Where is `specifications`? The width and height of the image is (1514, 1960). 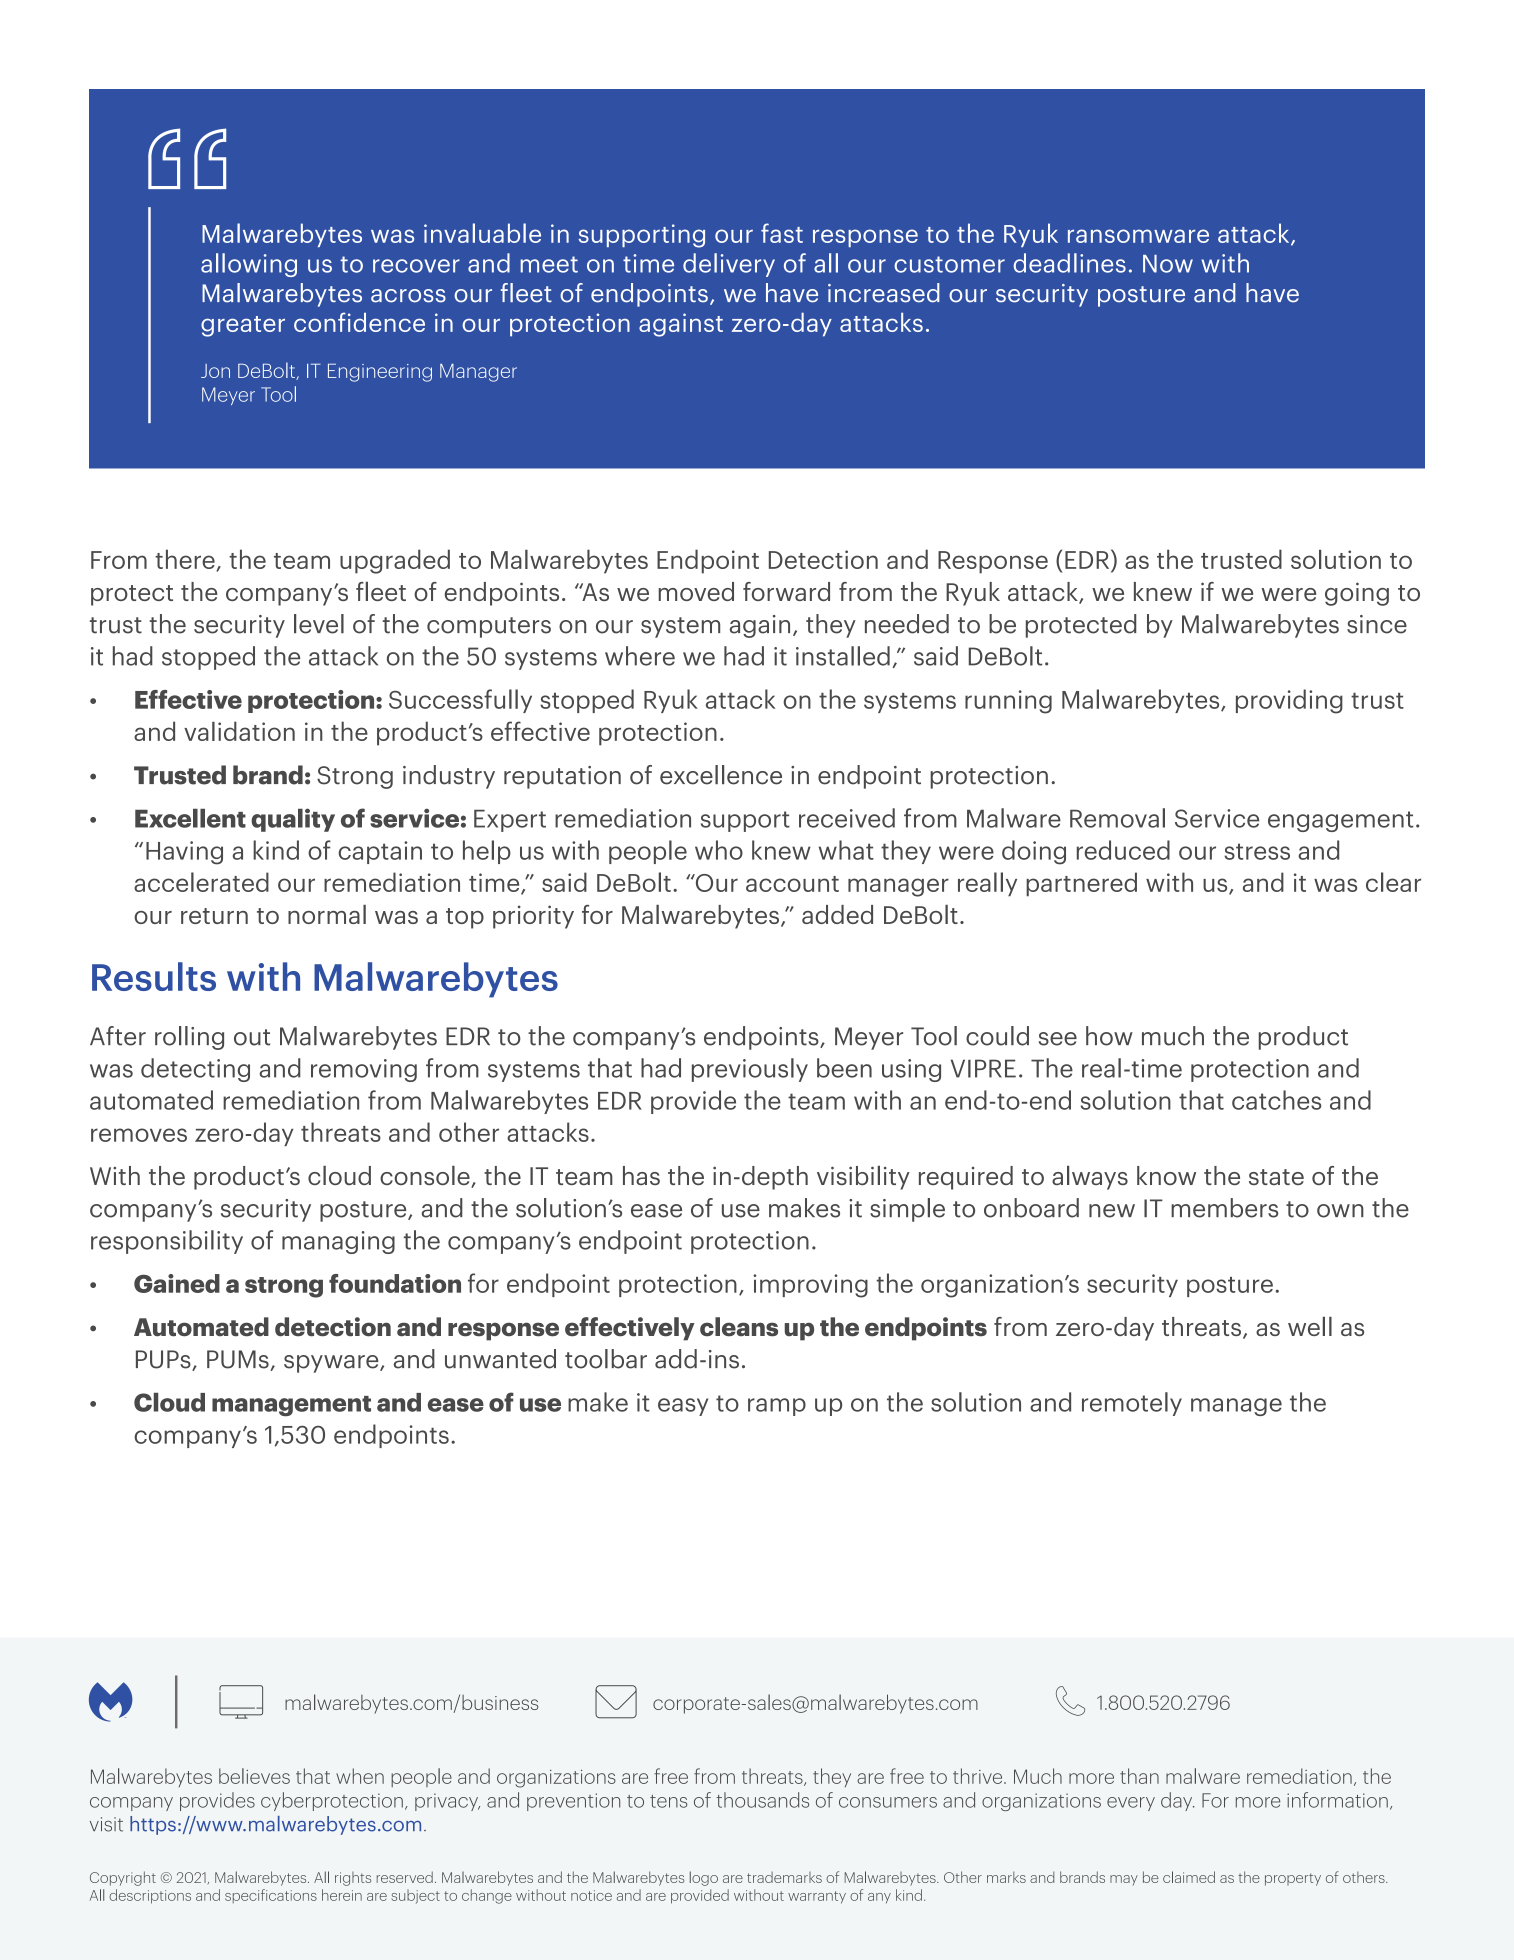
specifications is located at coordinates (271, 1896).
